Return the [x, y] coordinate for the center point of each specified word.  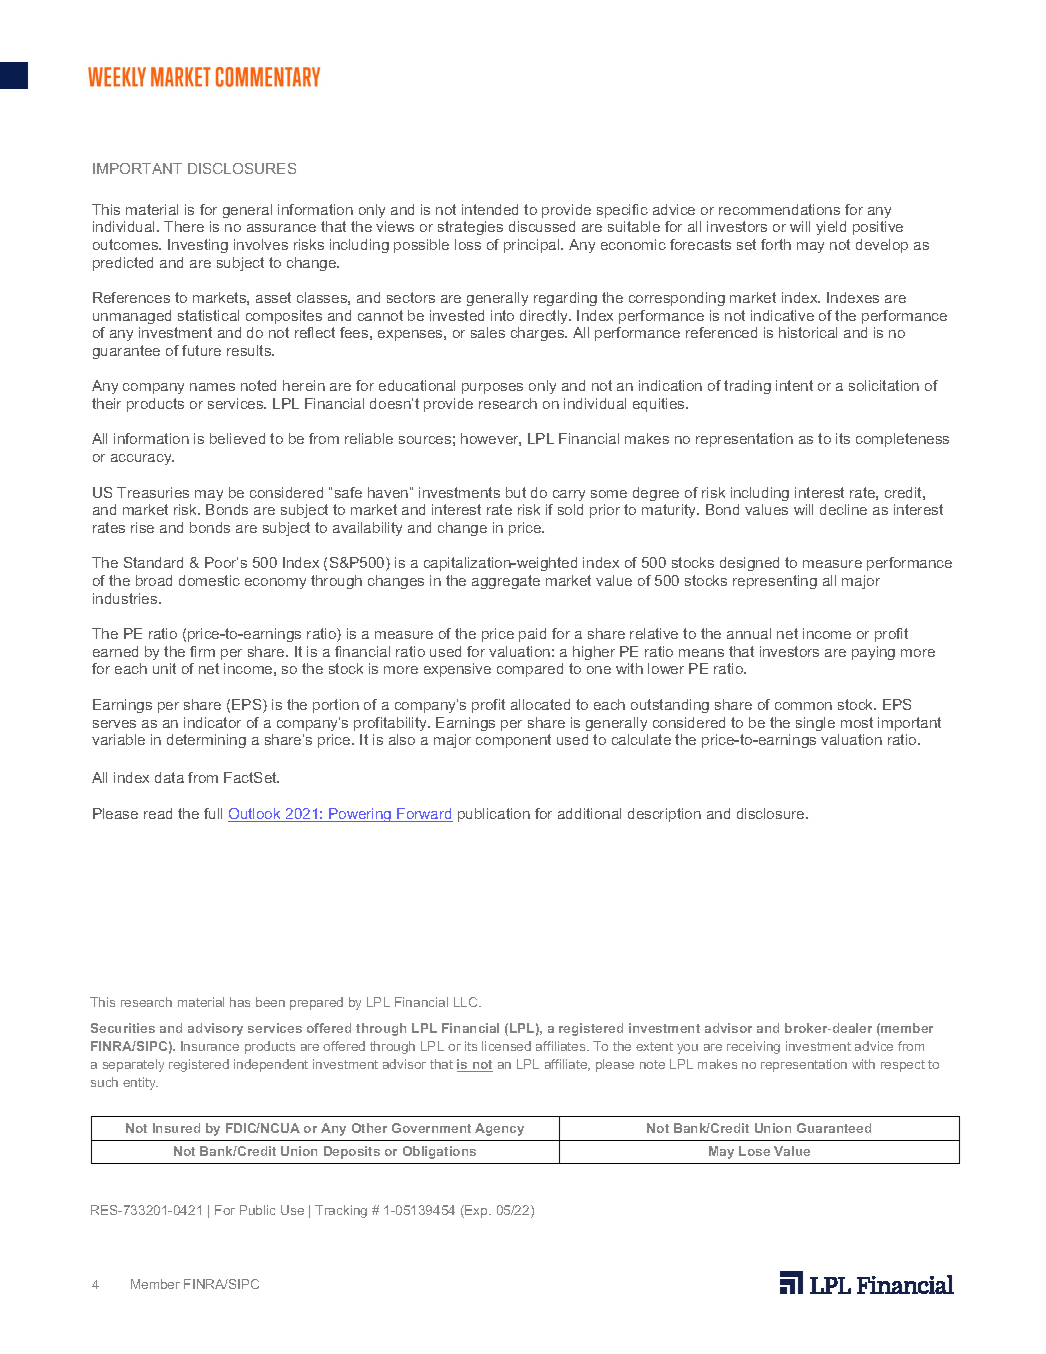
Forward [424, 815]
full [213, 813]
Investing [198, 246]
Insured [176, 1128]
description [664, 815]
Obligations [439, 1152]
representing [775, 582]
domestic [209, 580]
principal [533, 246]
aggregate [506, 582]
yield [831, 228]
